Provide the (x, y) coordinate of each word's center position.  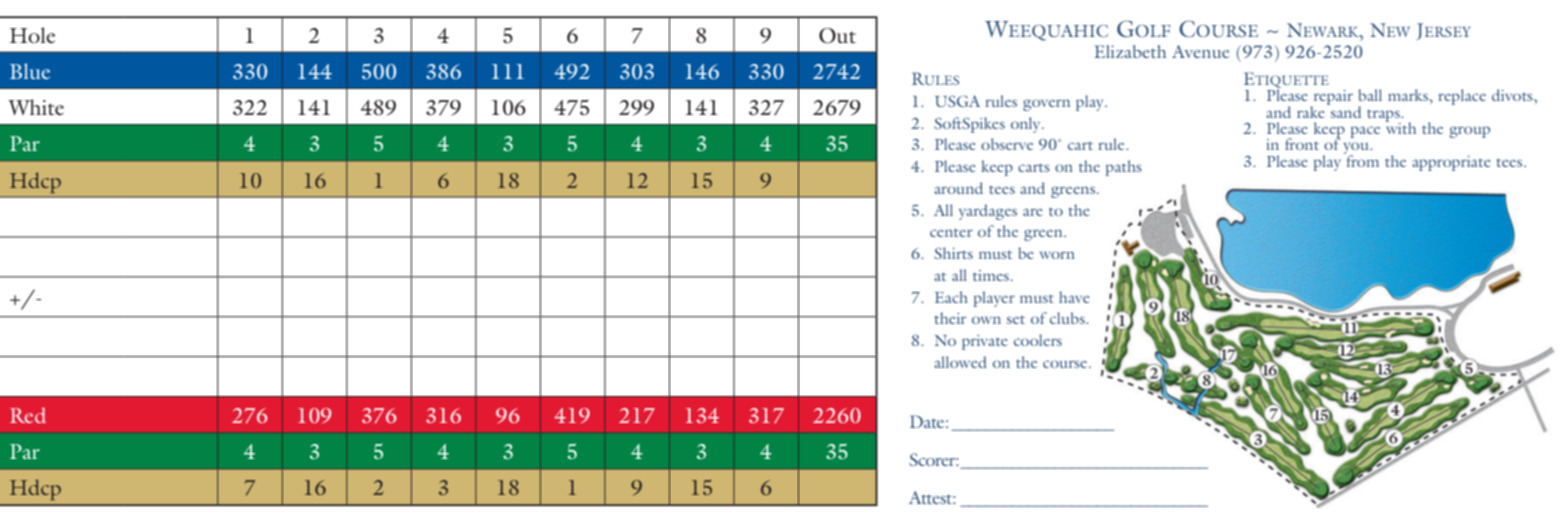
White (36, 107)
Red (28, 415)
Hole (32, 35)
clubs (1068, 318)
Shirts (953, 253)
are (1033, 212)
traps (1384, 117)
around (958, 188)
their (950, 318)
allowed (960, 362)
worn (1057, 255)
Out (837, 36)
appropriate (1451, 163)
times (991, 275)
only (1027, 125)
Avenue (1200, 51)
